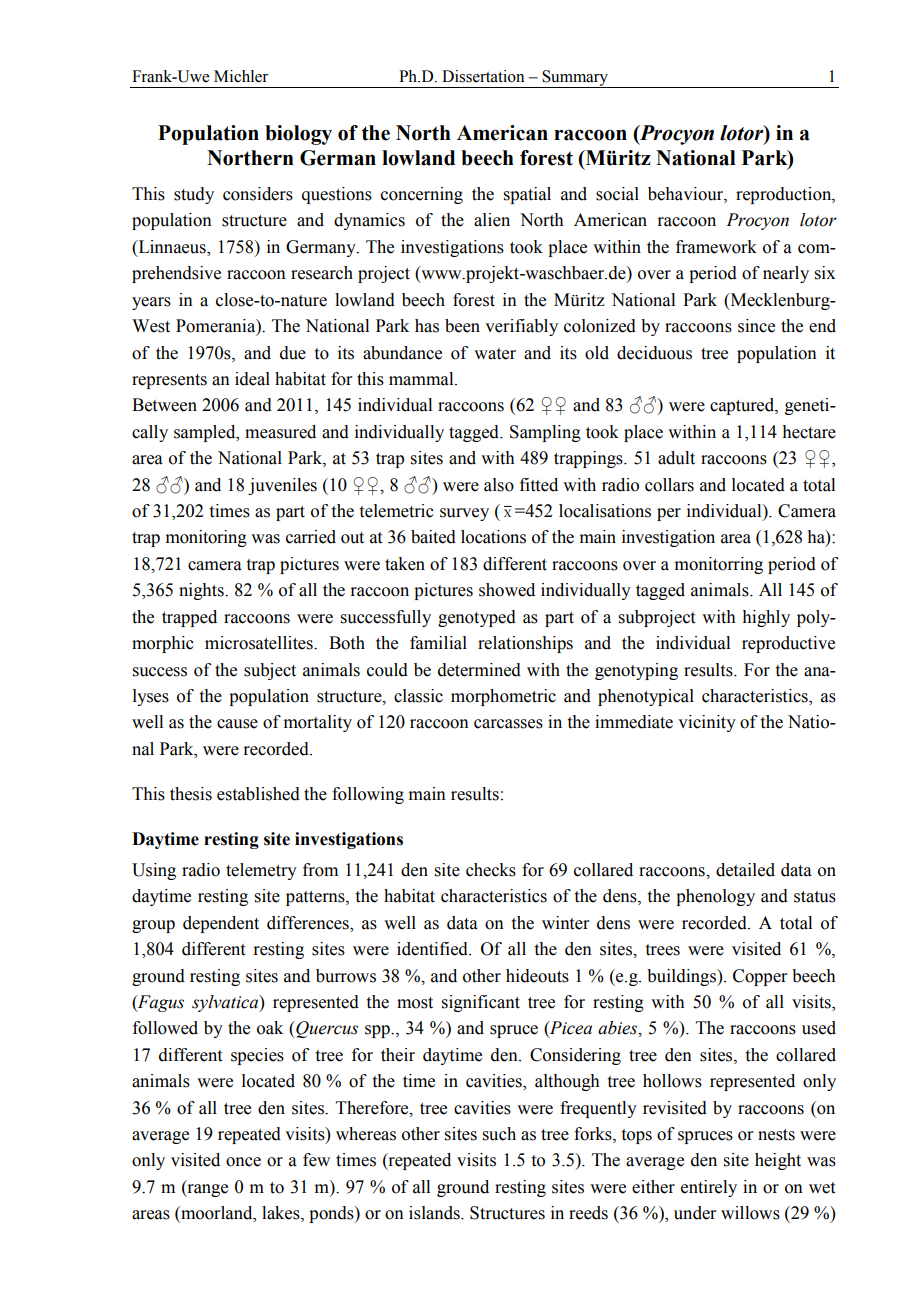  Describe the element at coordinates (617, 194) in the image. I see `social` at that location.
